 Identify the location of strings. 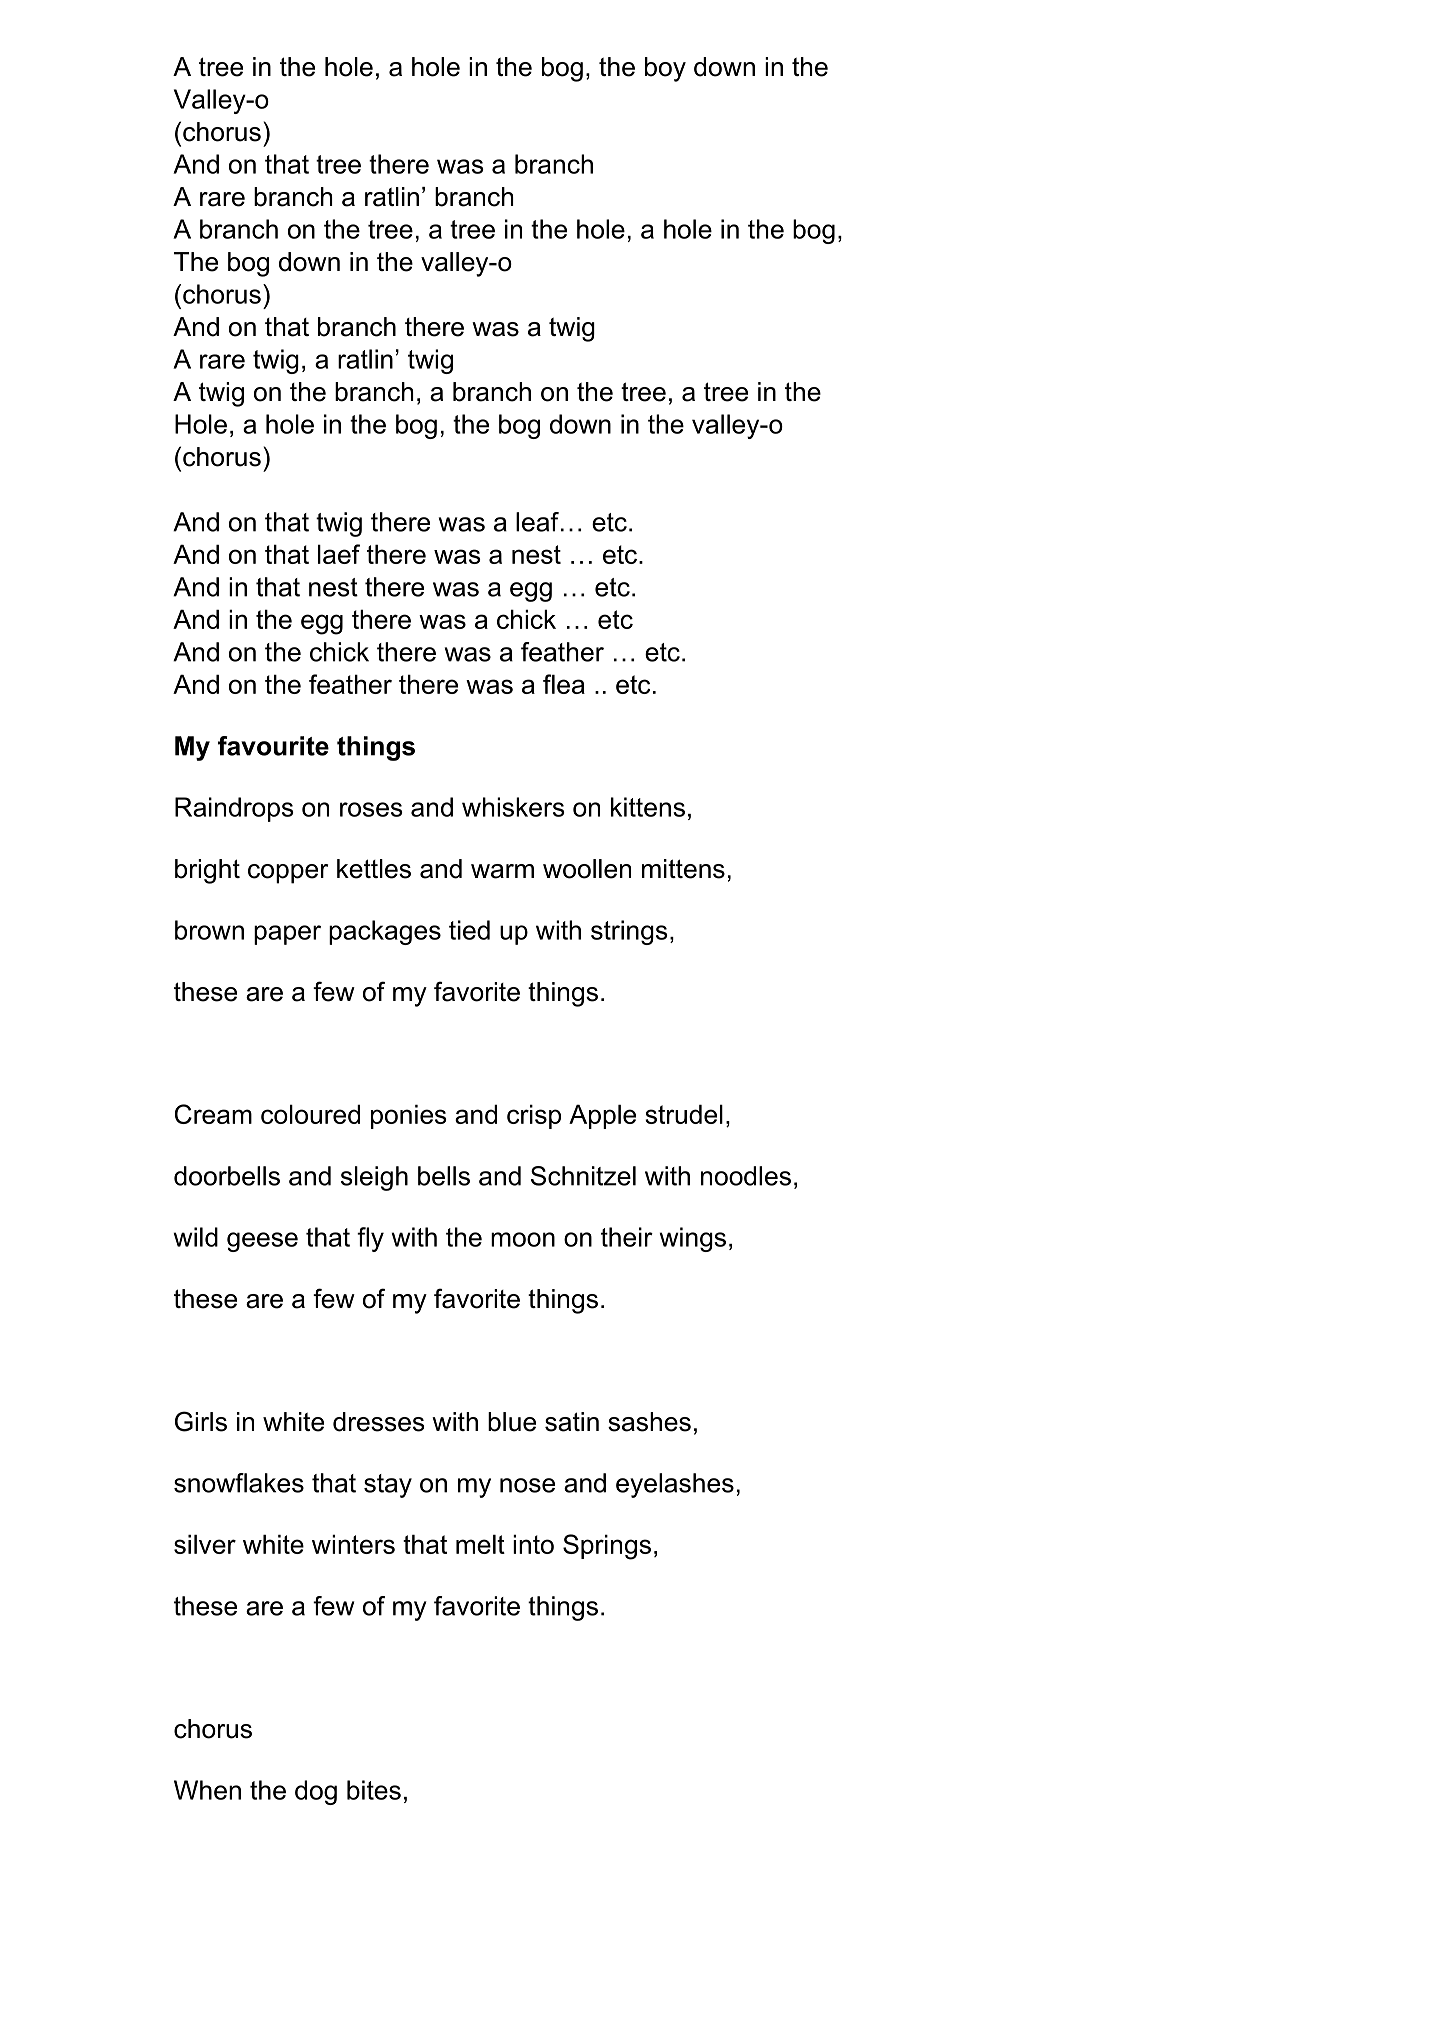
(629, 932).
